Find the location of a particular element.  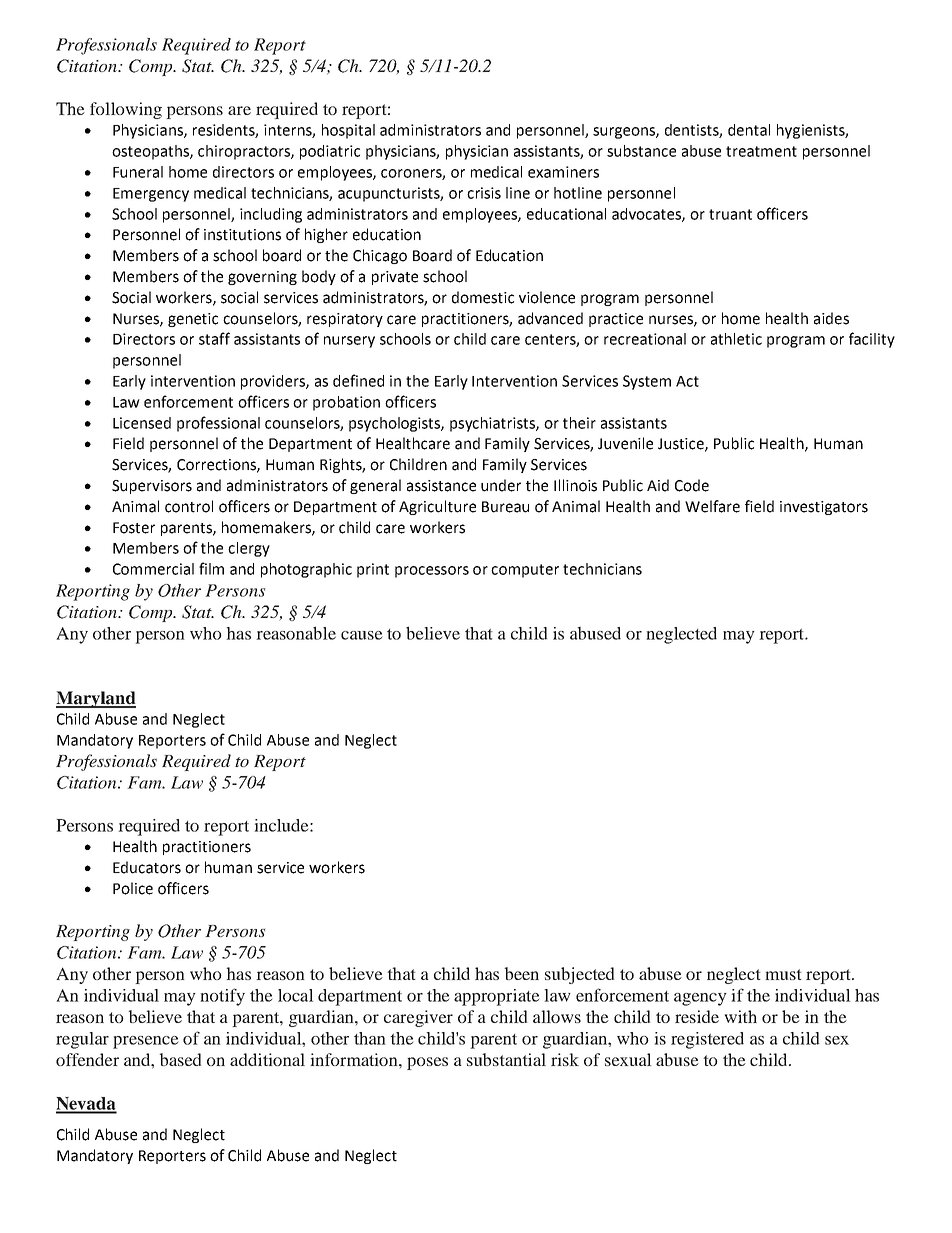

athletic is located at coordinates (736, 339).
